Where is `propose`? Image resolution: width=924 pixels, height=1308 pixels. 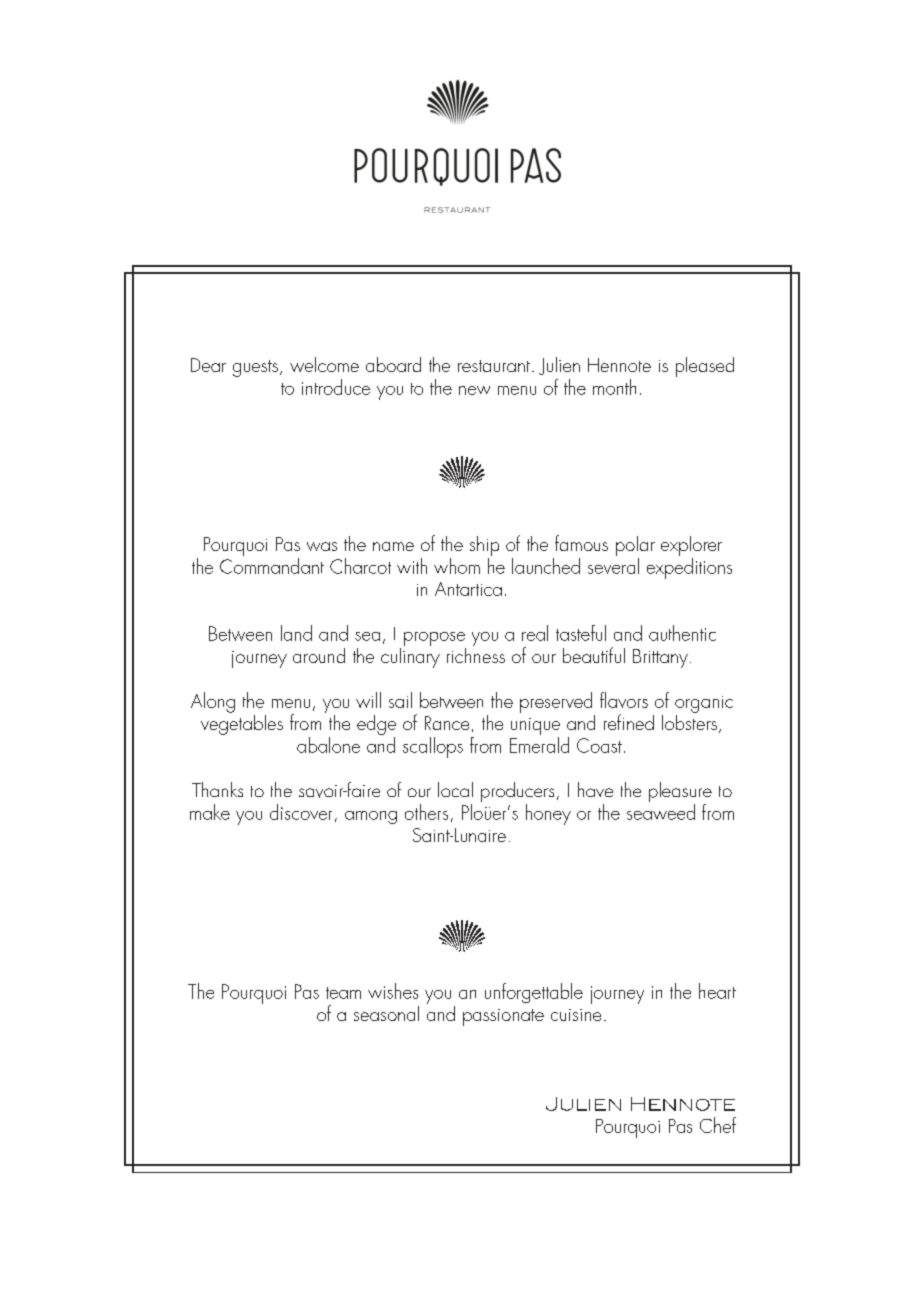
propose is located at coordinates (434, 639).
